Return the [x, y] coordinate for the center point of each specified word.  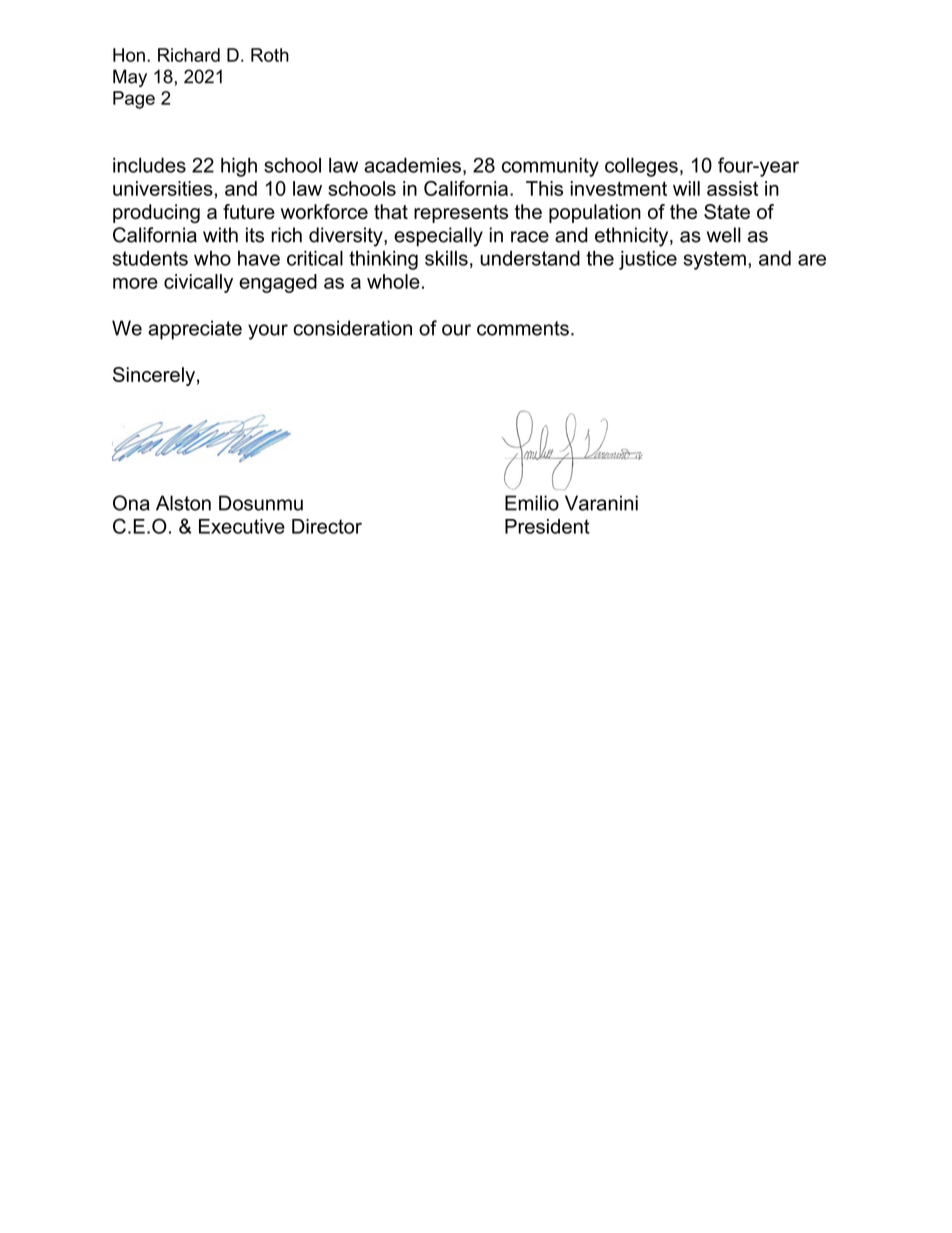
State [727, 211]
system [714, 260]
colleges [641, 167]
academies [412, 165]
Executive [242, 526]
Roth [270, 55]
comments [523, 328]
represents [461, 214]
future [249, 211]
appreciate [195, 330]
